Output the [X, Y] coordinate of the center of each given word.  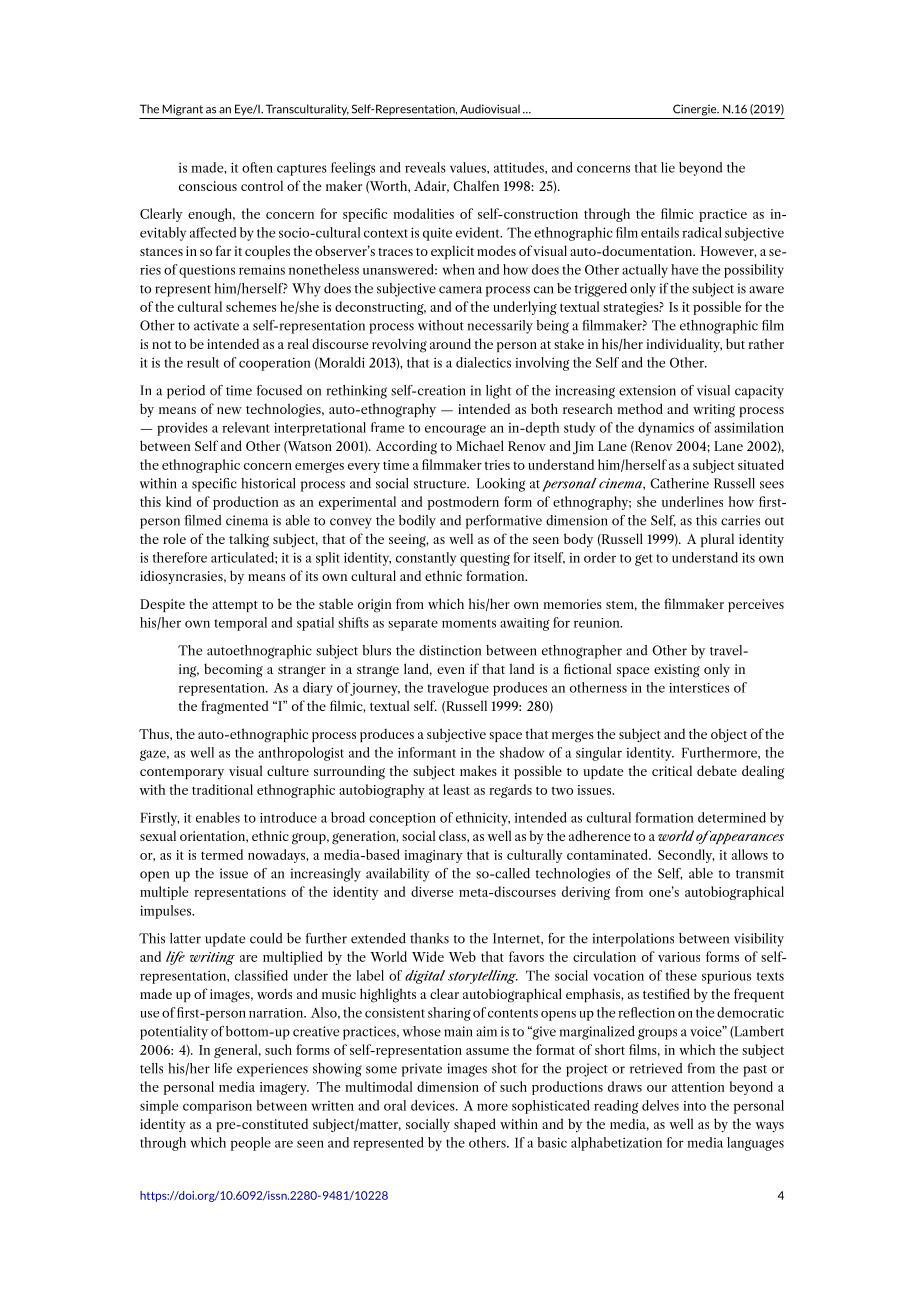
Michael [480, 445]
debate [717, 770]
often [257, 167]
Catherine [679, 483]
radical [702, 232]
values [469, 167]
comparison [217, 1107]
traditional [222, 789]
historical [268, 483]
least [456, 789]
